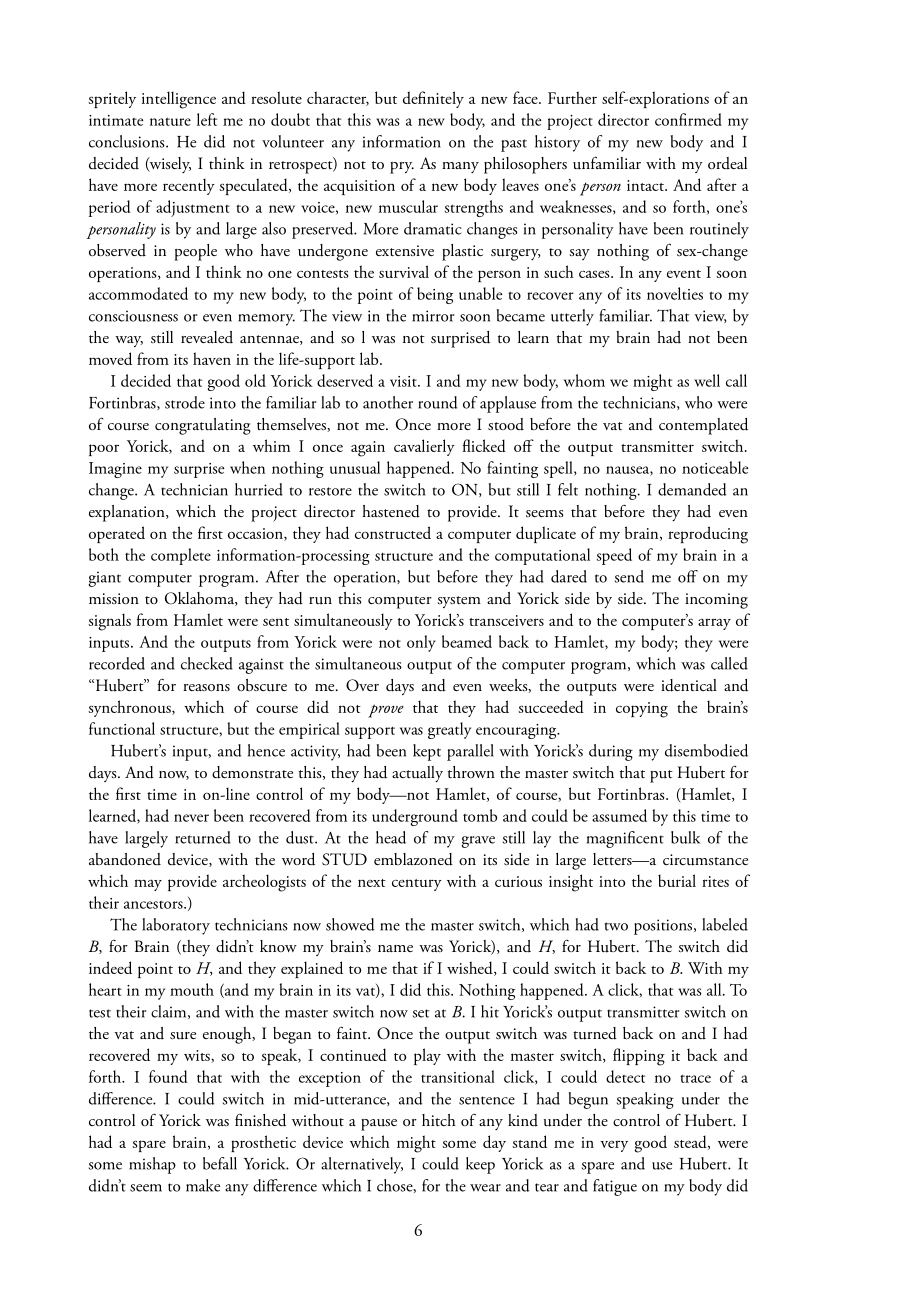 The width and height of the screenshot is (924, 1308). I want to click on confirmed, so click(688, 119).
